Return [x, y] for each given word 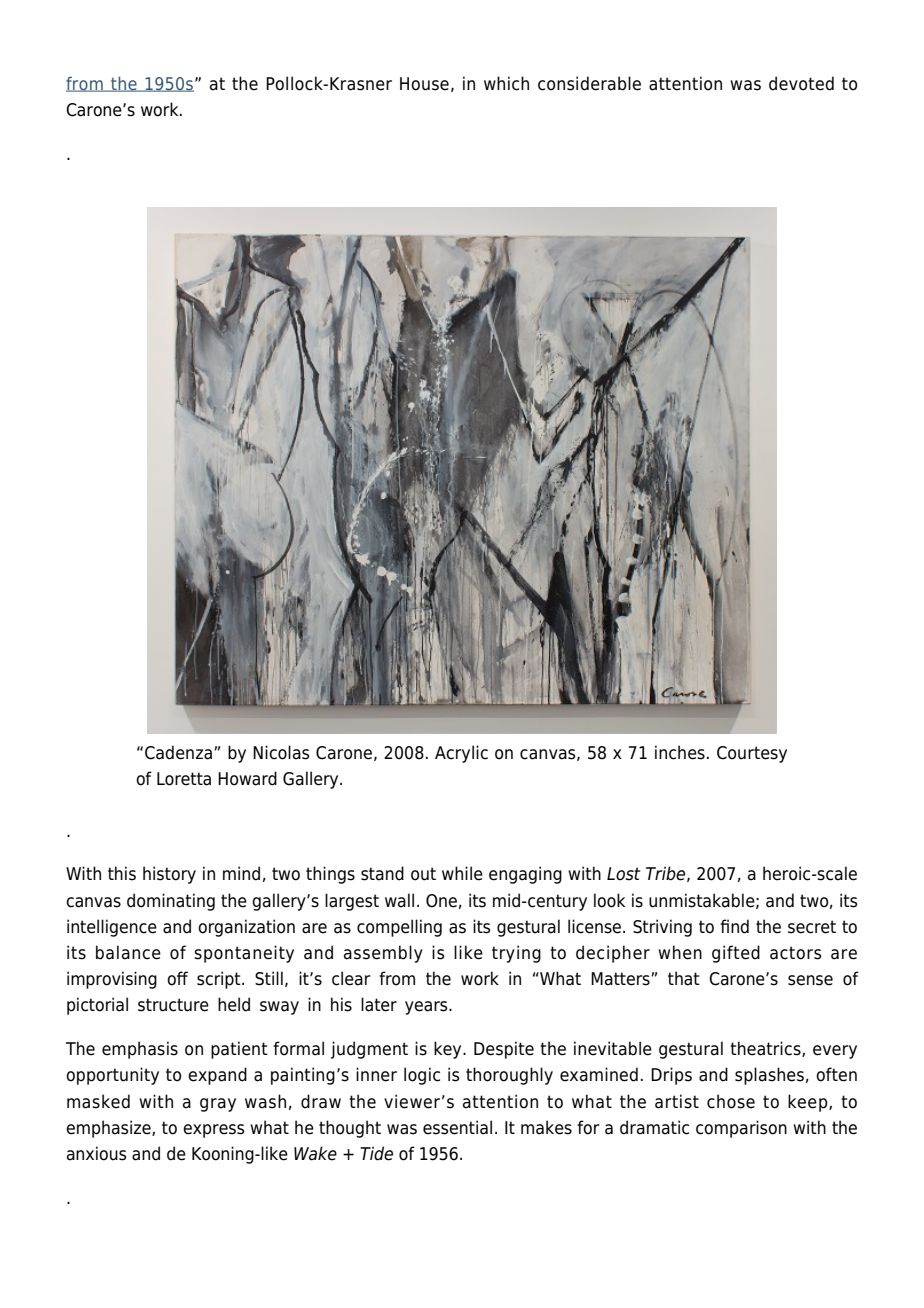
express [213, 1131]
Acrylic [461, 754]
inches [680, 752]
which [506, 83]
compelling [399, 928]
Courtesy [752, 754]
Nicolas [281, 752]
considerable [589, 83]
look [609, 900]
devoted [801, 83]
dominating [171, 902]
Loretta [184, 779]
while [462, 873]
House [424, 84]
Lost [623, 874]
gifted [736, 954]
